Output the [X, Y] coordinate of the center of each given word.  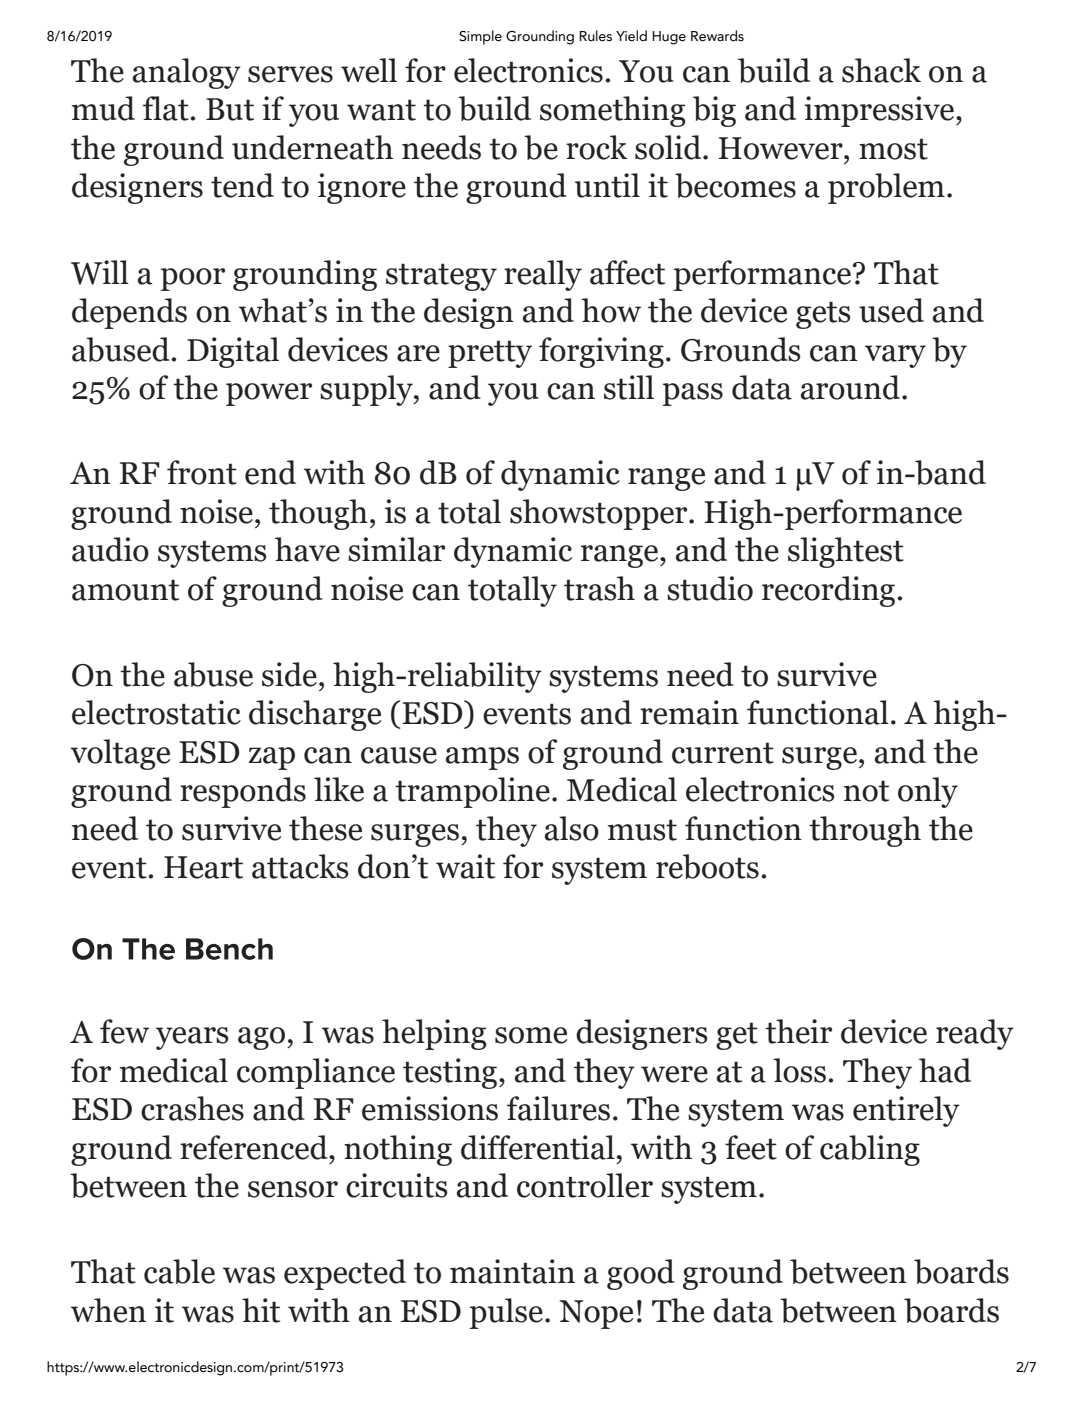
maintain [512, 1271]
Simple [480, 37]
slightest [846, 552]
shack [881, 70]
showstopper [600, 514]
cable [179, 1271]
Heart [203, 867]
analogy [187, 73]
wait [465, 866]
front [202, 472]
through [865, 831]
